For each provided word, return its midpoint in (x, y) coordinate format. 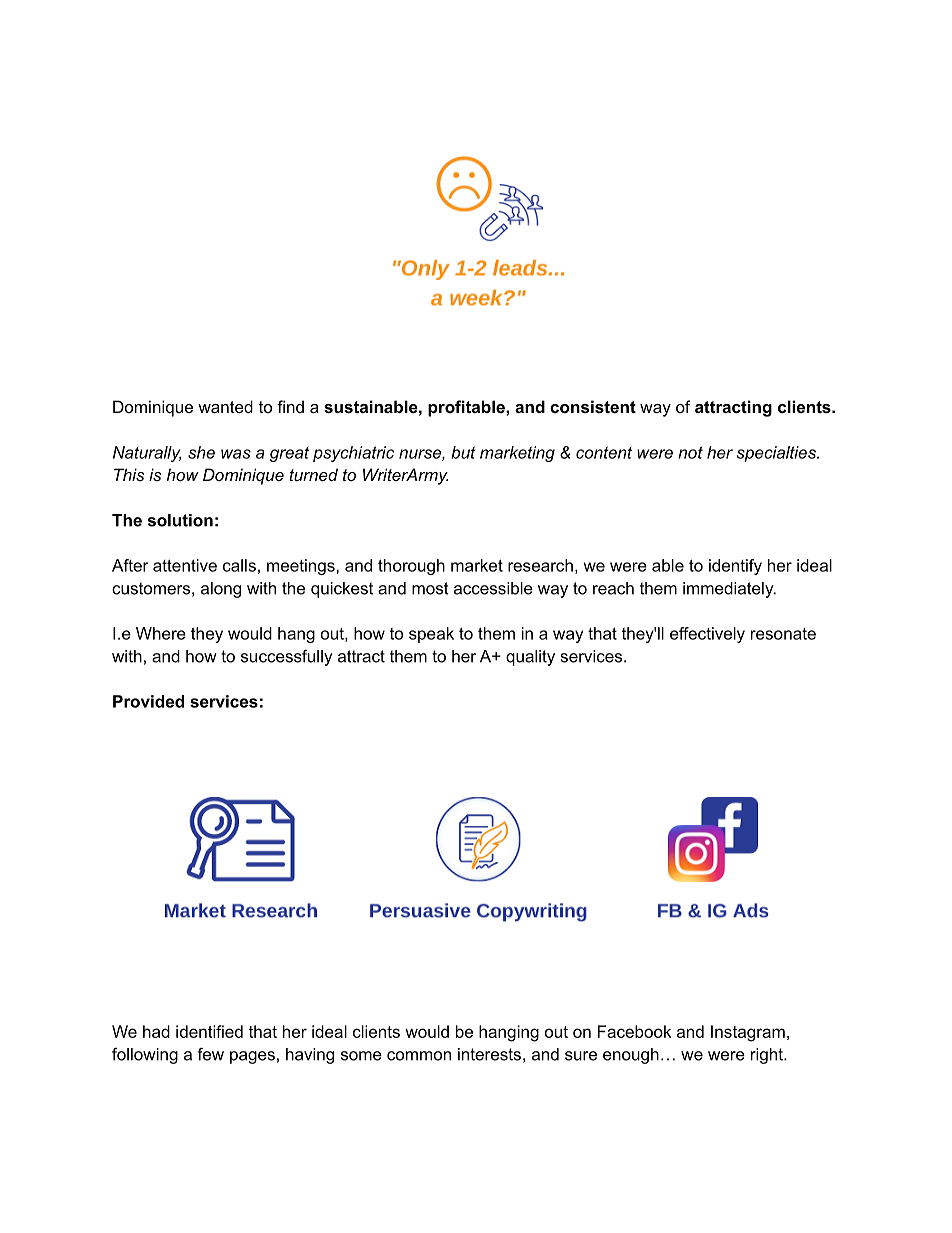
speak (431, 635)
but (463, 452)
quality (530, 658)
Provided (148, 701)
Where (161, 633)
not (690, 452)
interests (489, 1054)
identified (209, 1031)
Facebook (634, 1031)
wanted (225, 406)
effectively (707, 635)
